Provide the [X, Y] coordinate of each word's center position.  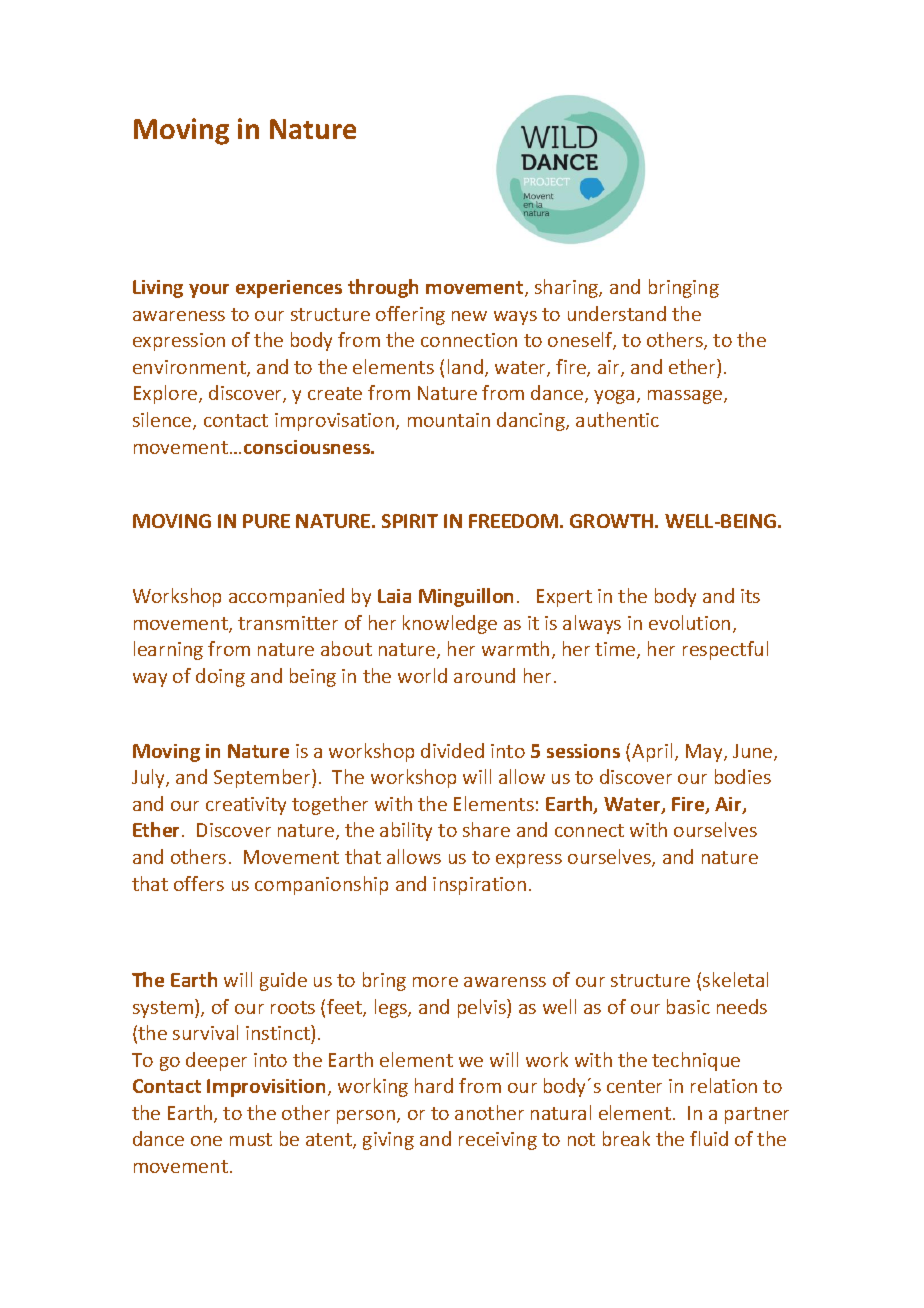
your [209, 291]
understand [617, 313]
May [705, 753]
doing [220, 677]
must [251, 1139]
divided [452, 750]
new [469, 316]
